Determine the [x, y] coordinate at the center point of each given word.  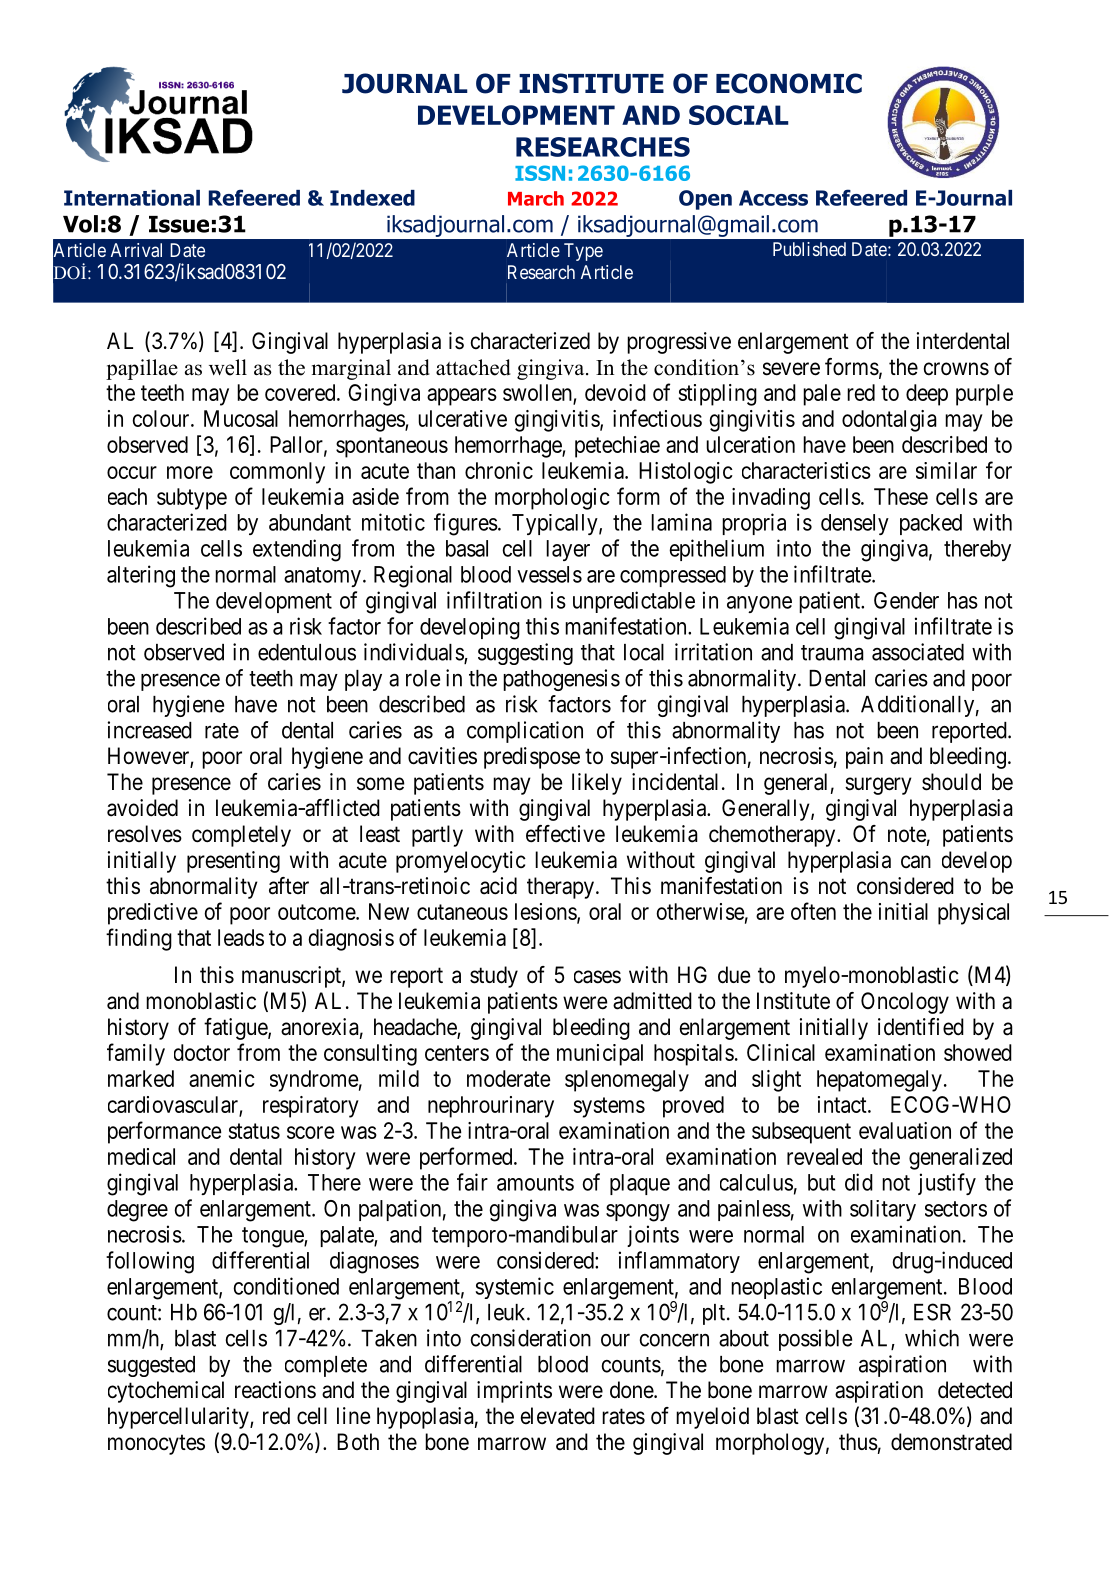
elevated [558, 1416]
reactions [275, 1390]
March [536, 198]
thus [858, 1442]
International [132, 198]
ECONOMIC [789, 83]
